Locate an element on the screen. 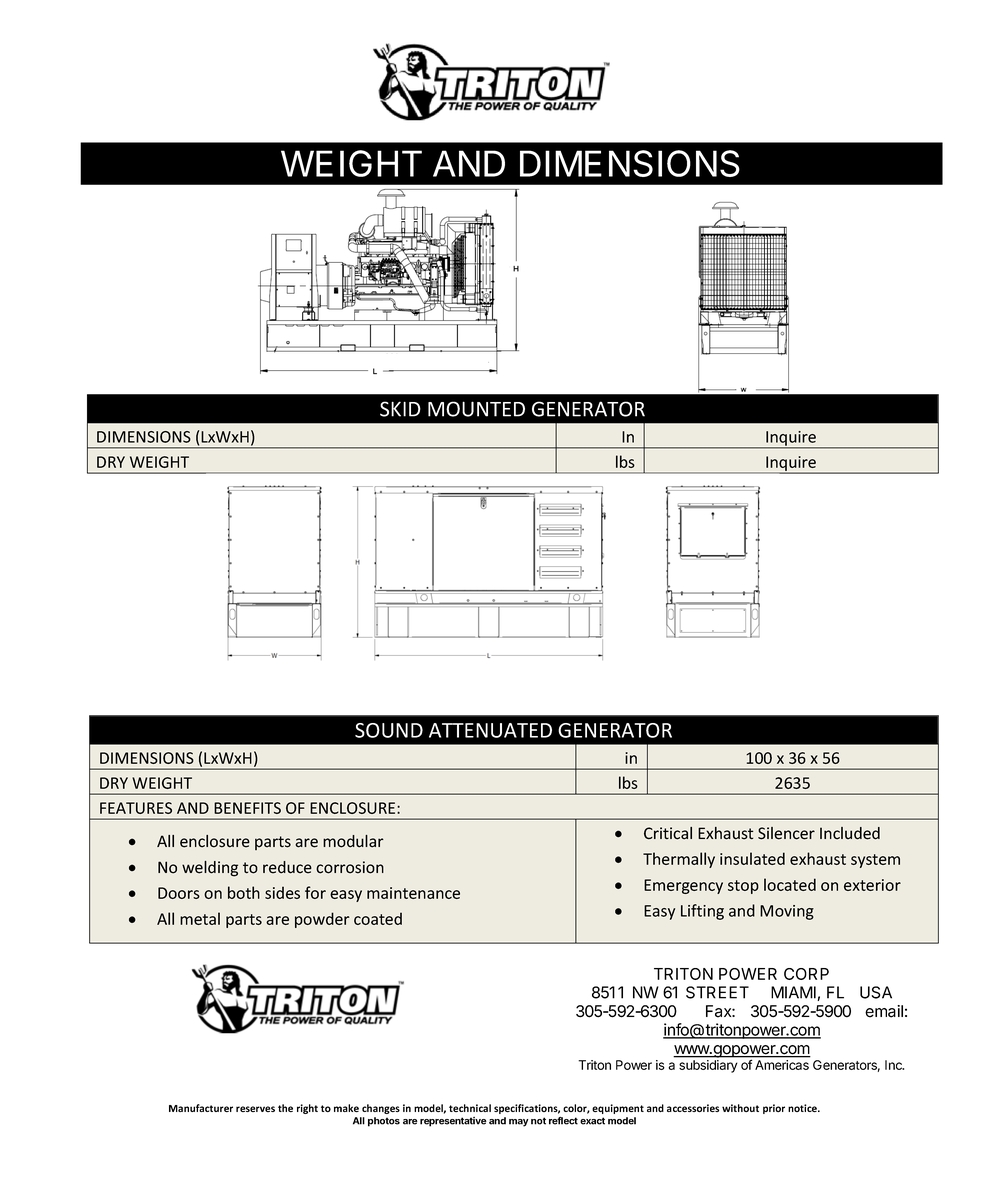  Manufacturer is located at coordinates (201, 1108).
